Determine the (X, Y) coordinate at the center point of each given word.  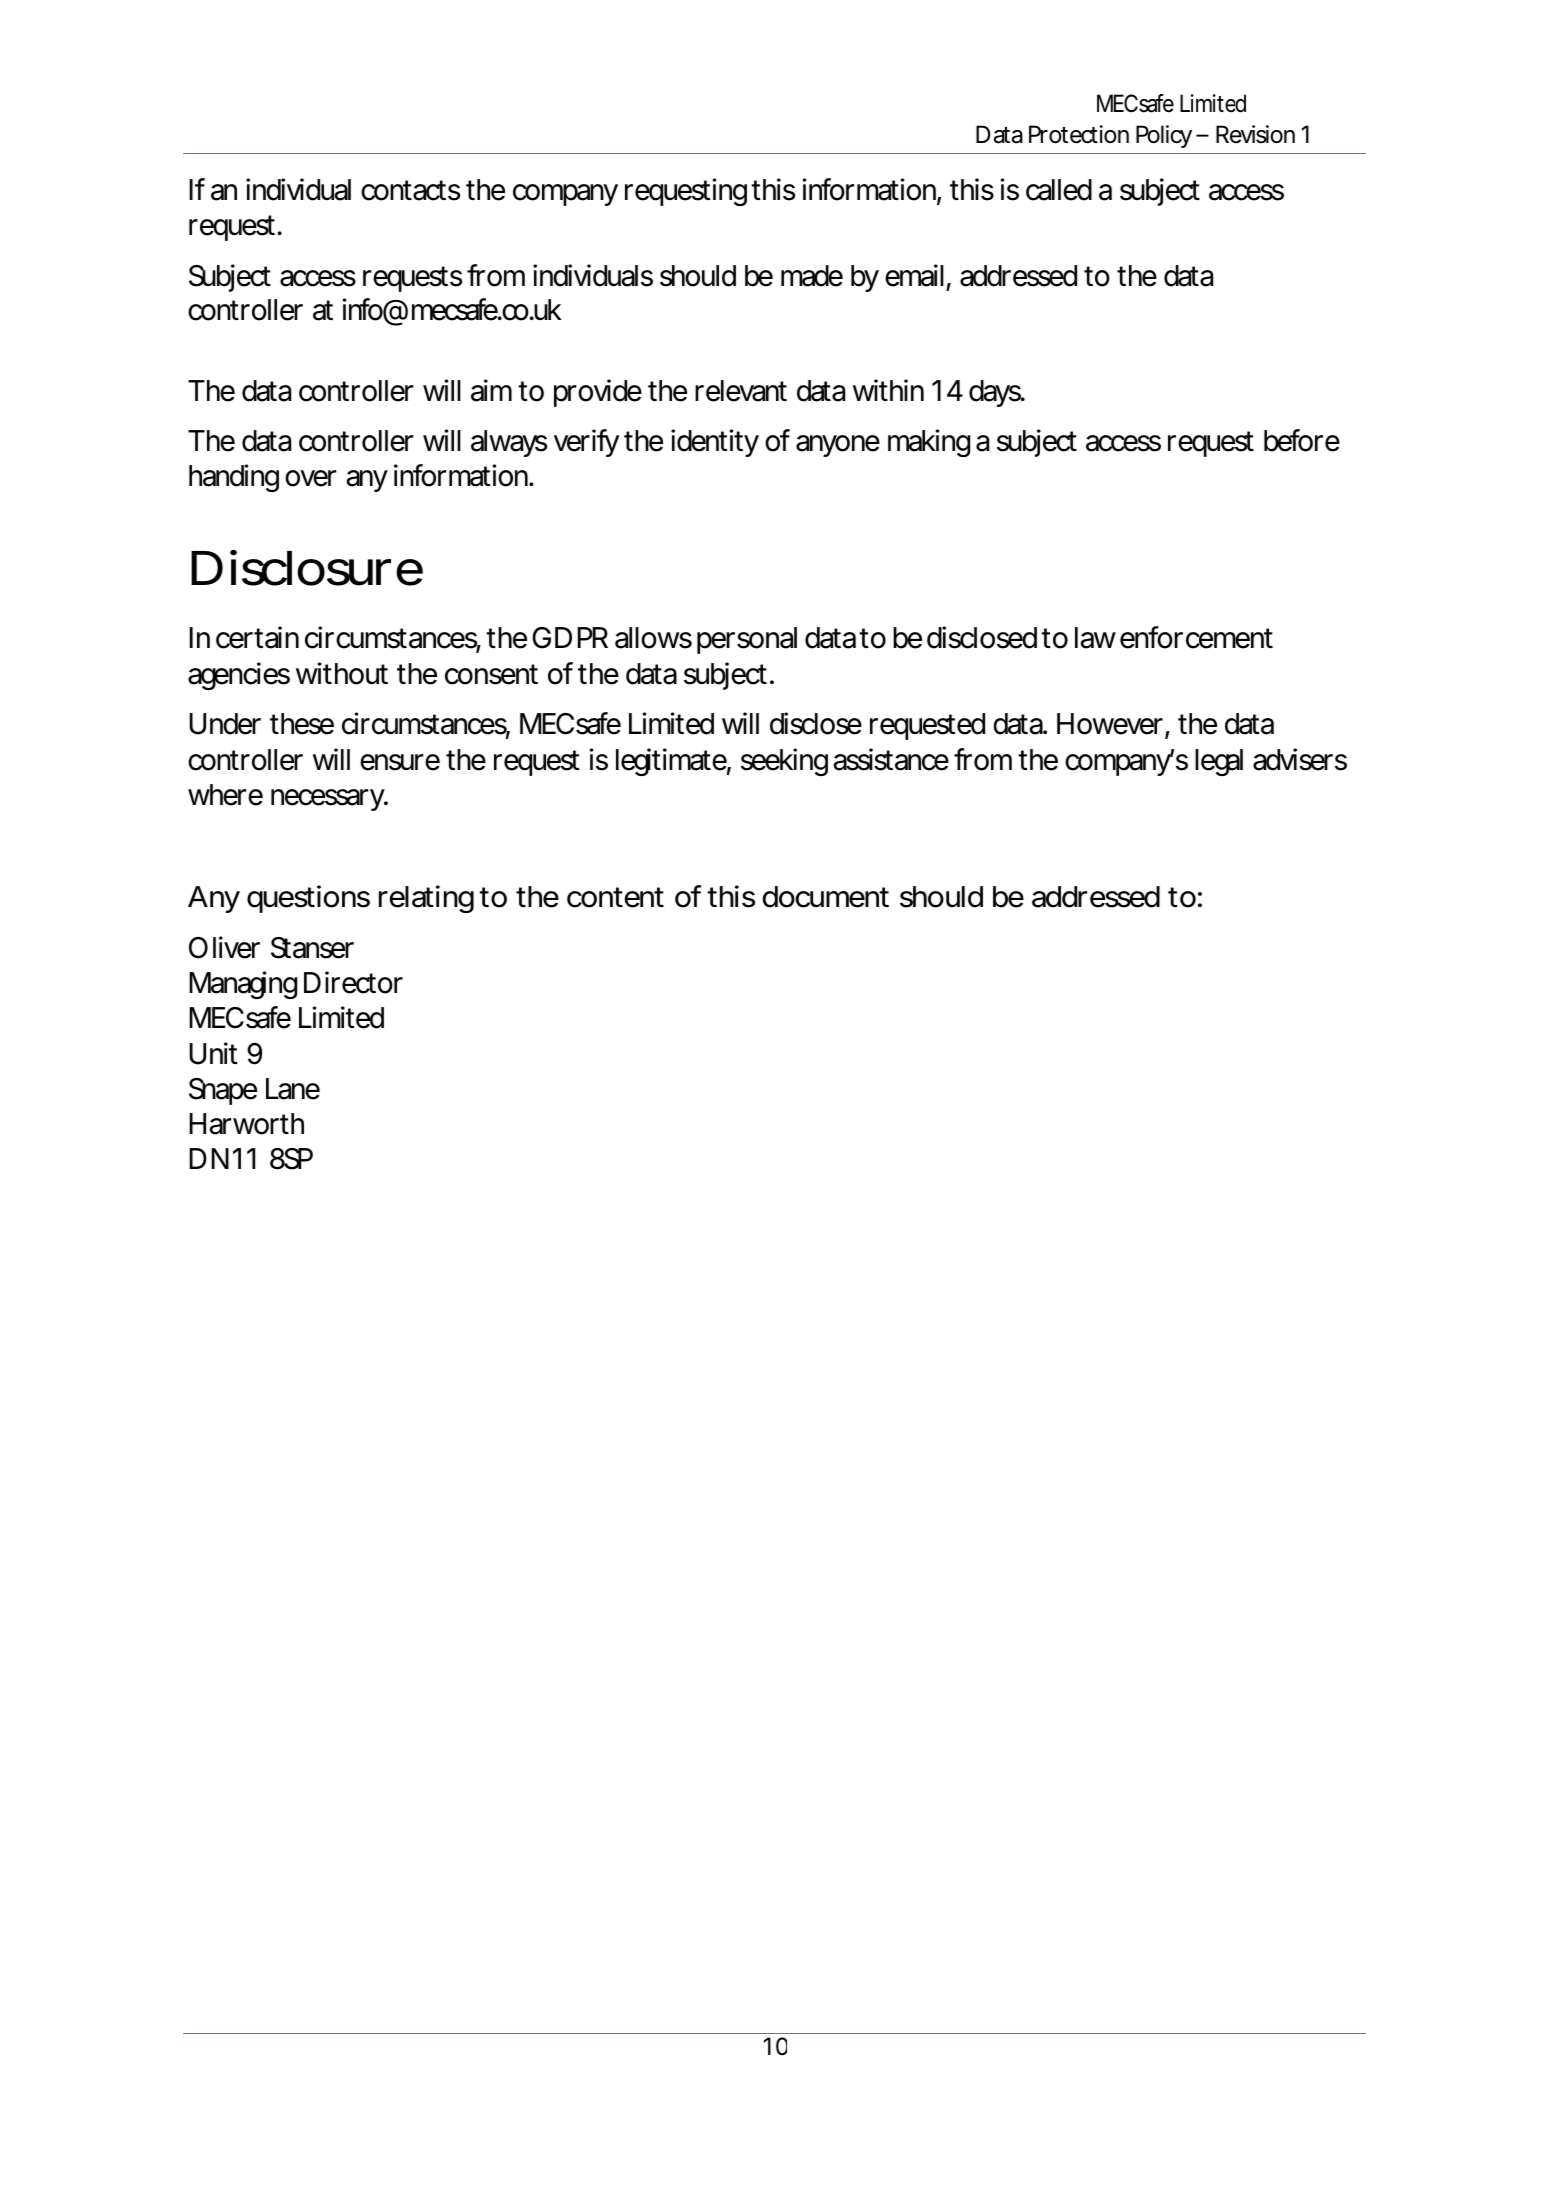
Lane (293, 1089)
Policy (1164, 136)
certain (257, 637)
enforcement (1196, 637)
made (812, 276)
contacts (410, 190)
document (826, 897)
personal (747, 640)
